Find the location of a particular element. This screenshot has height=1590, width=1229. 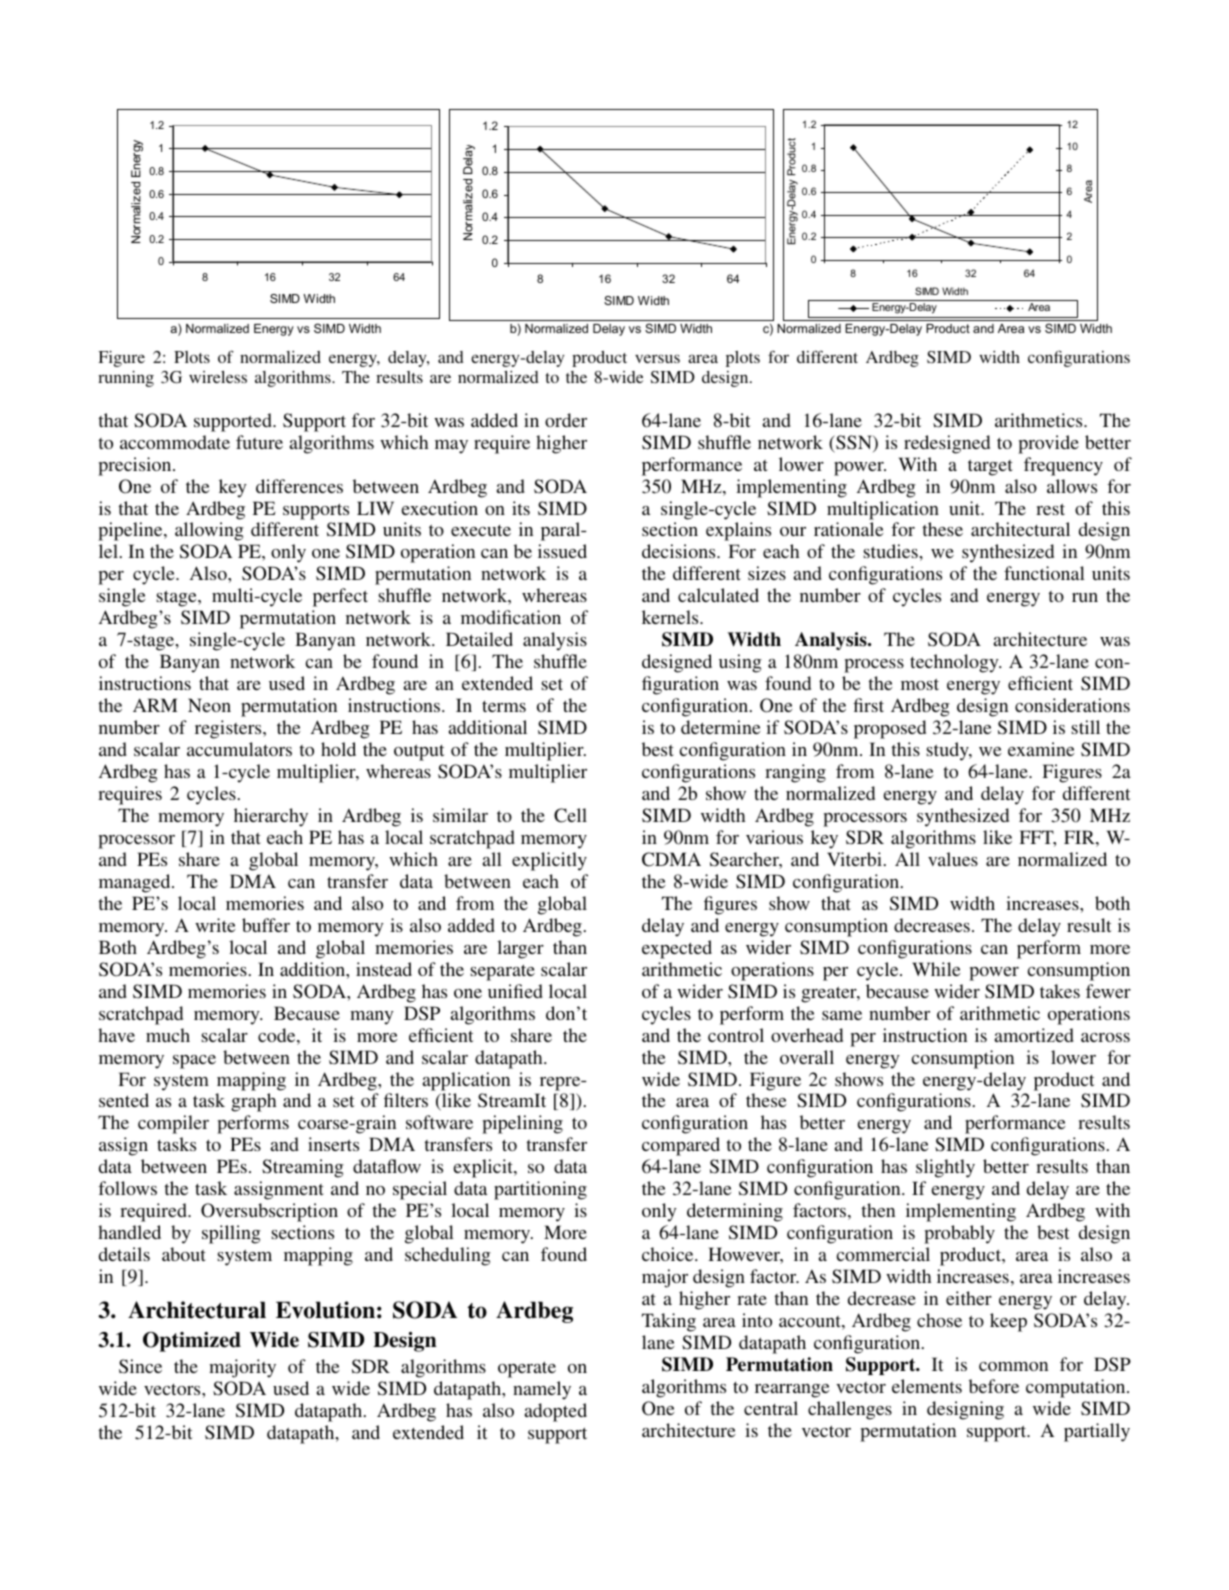

values is located at coordinates (953, 859).
